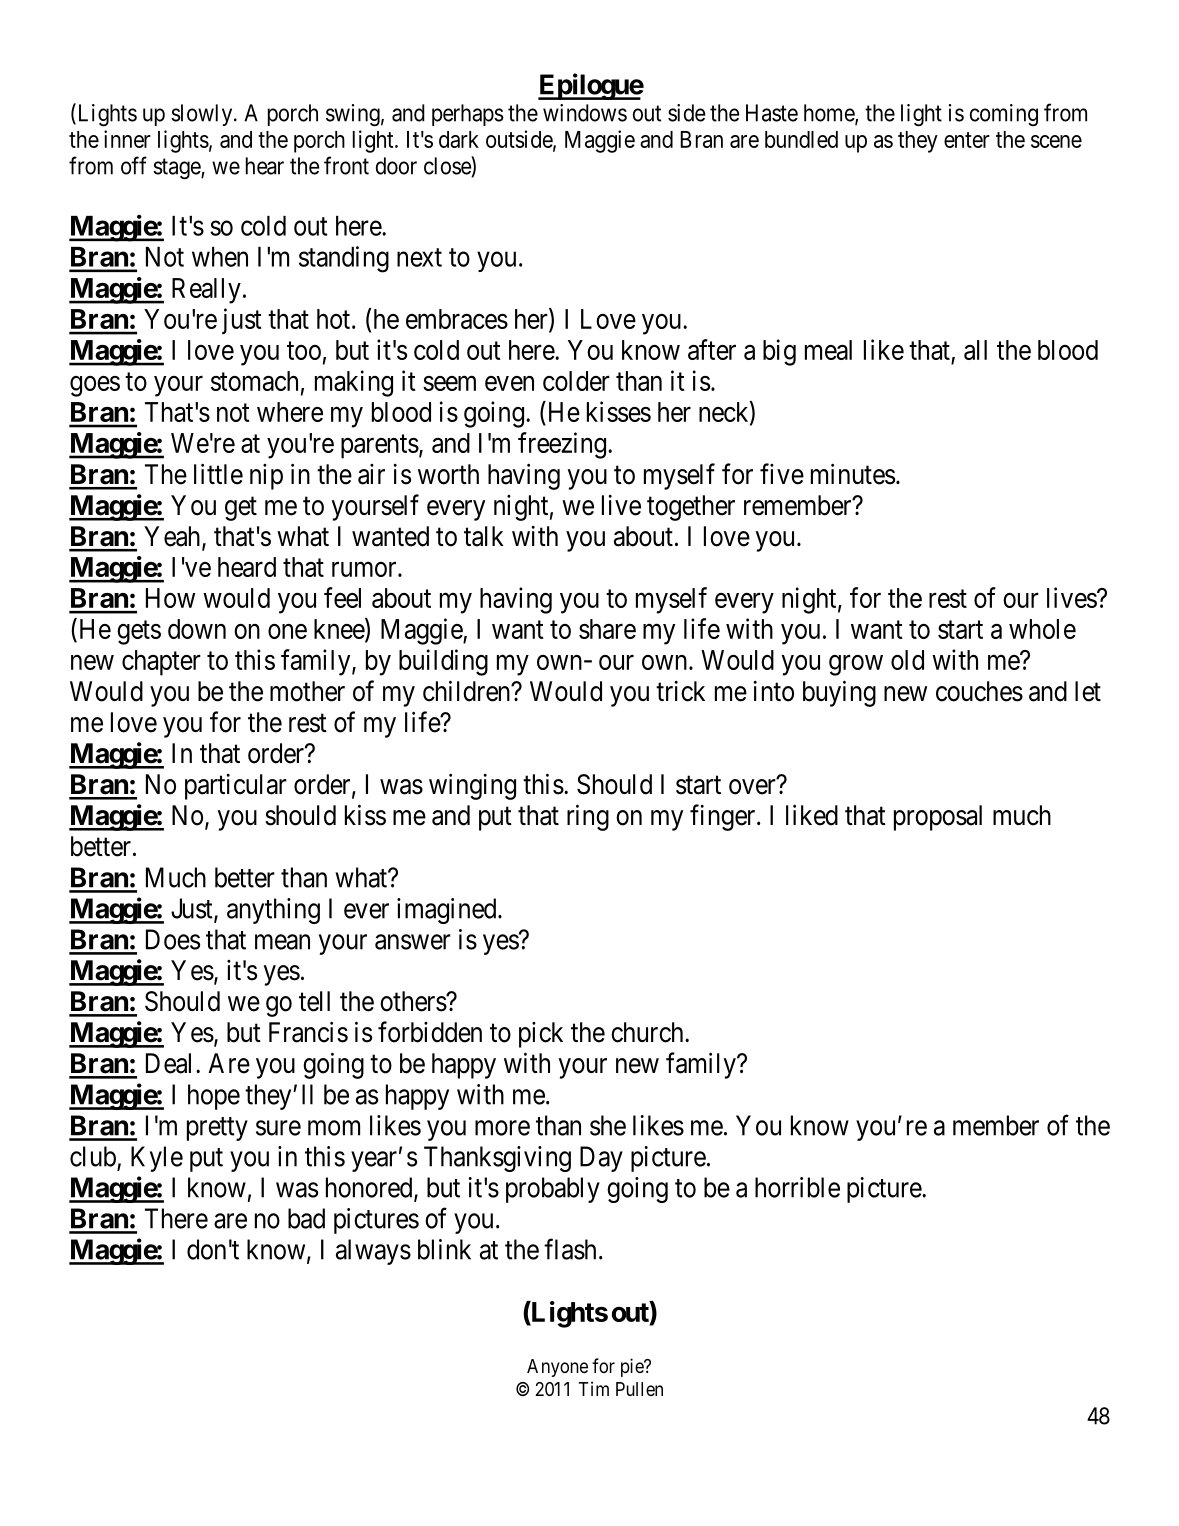 This document has height=1526, width=1179. What do you see at coordinates (373, 1252) in the document?
I see `always` at bounding box center [373, 1252].
